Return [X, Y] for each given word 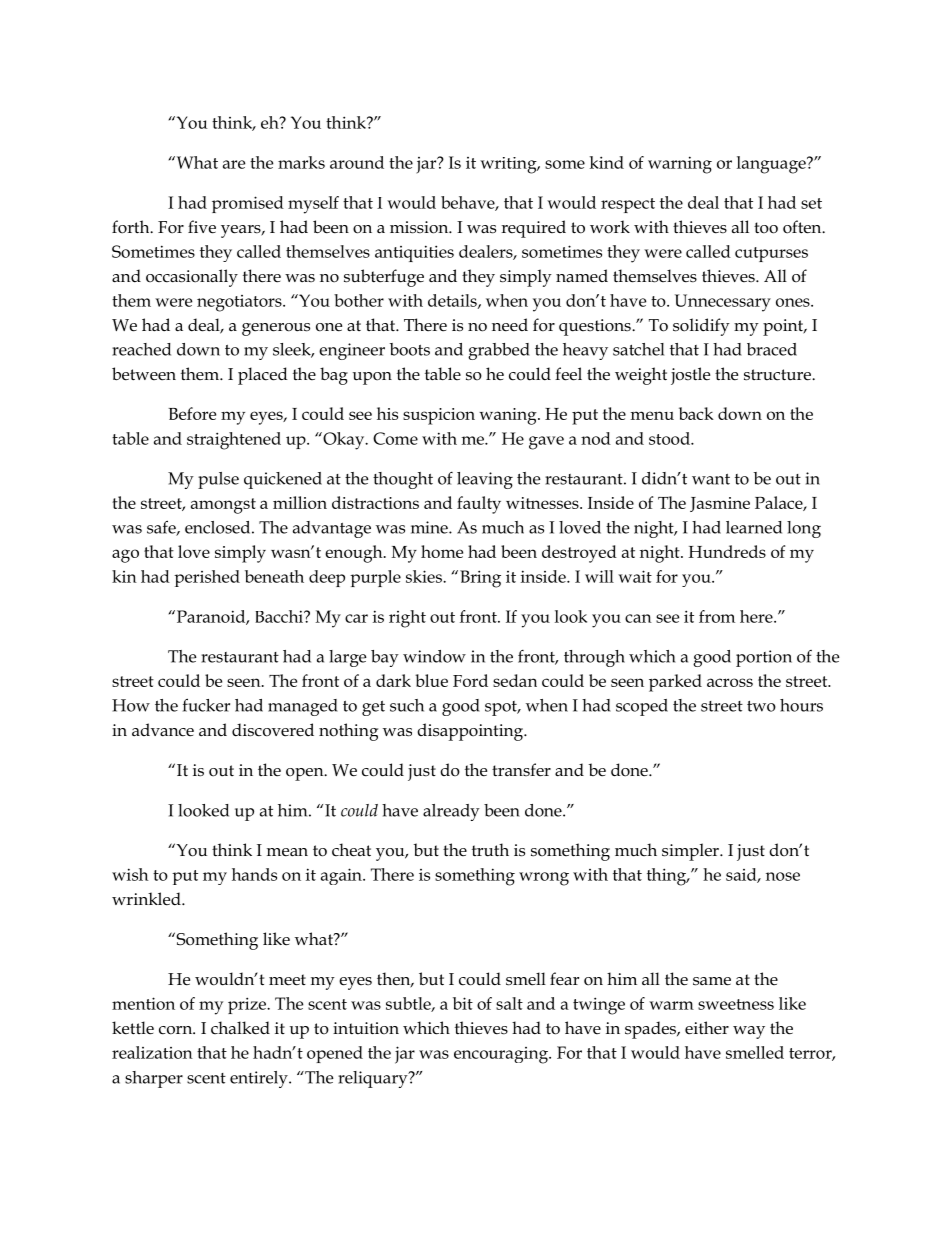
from [717, 616]
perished [207, 578]
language [772, 165]
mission [420, 227]
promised [248, 204]
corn [177, 1030]
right [407, 619]
